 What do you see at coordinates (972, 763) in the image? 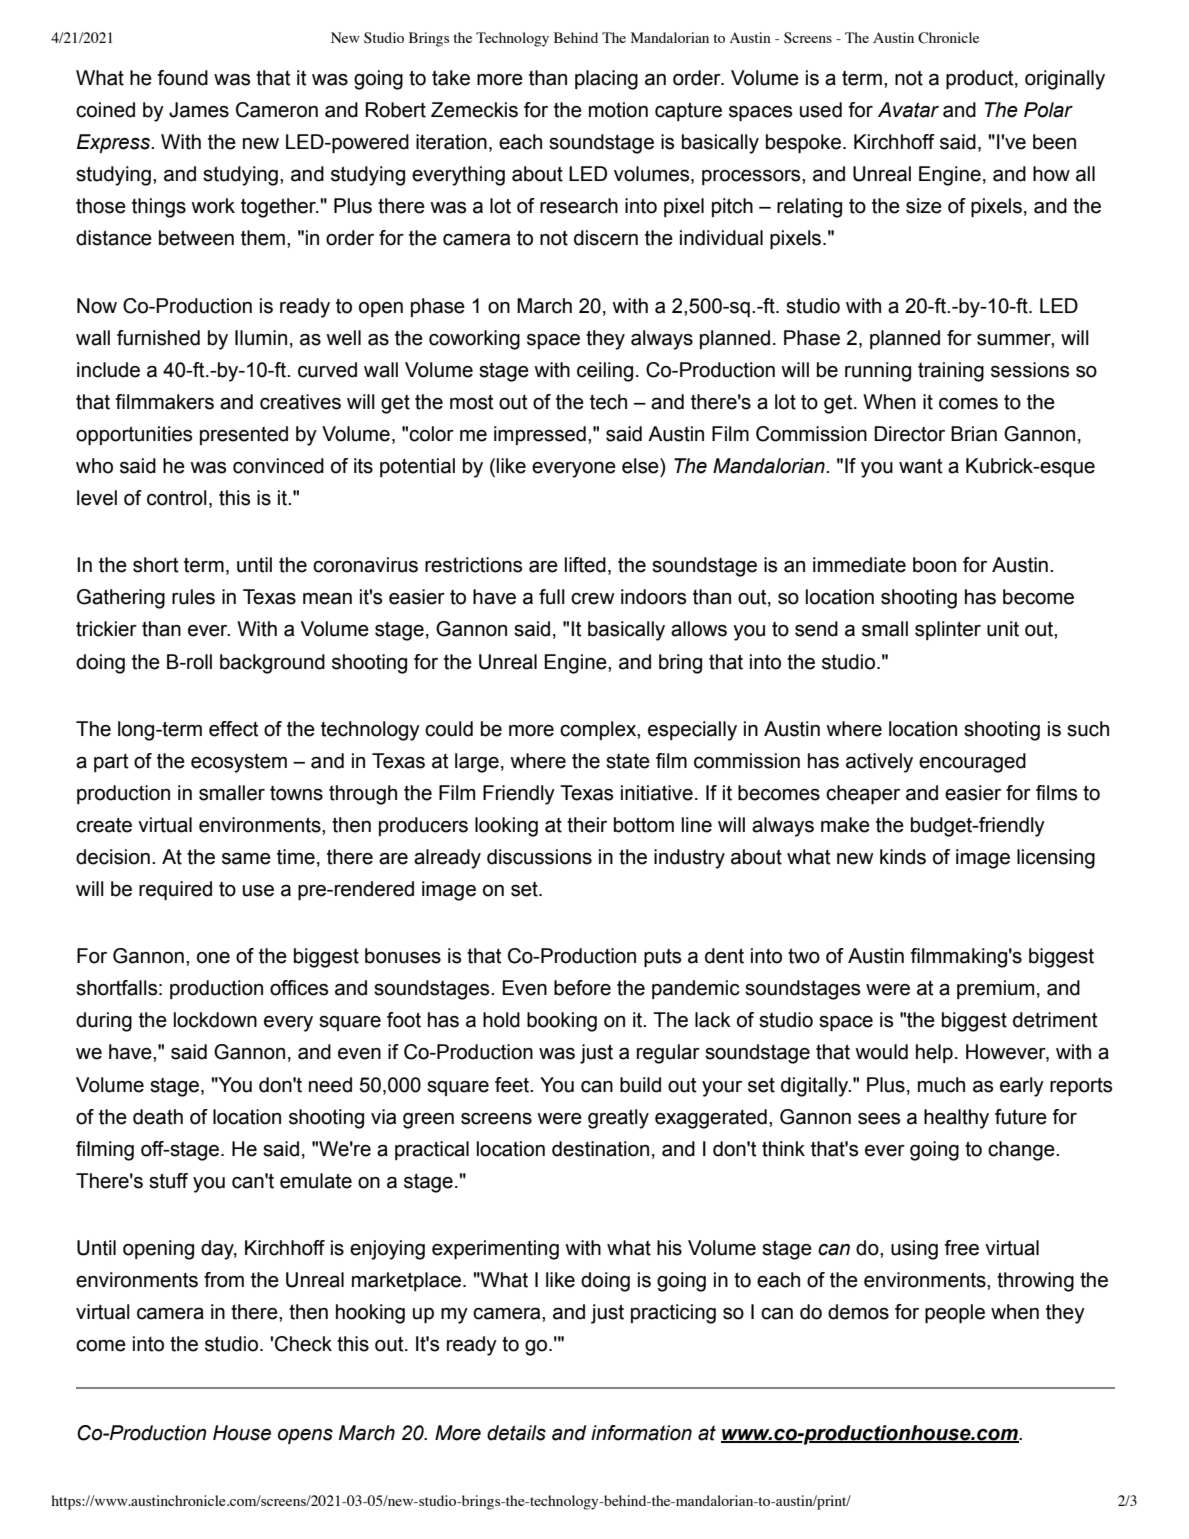
I see `encouraged` at bounding box center [972, 763].
